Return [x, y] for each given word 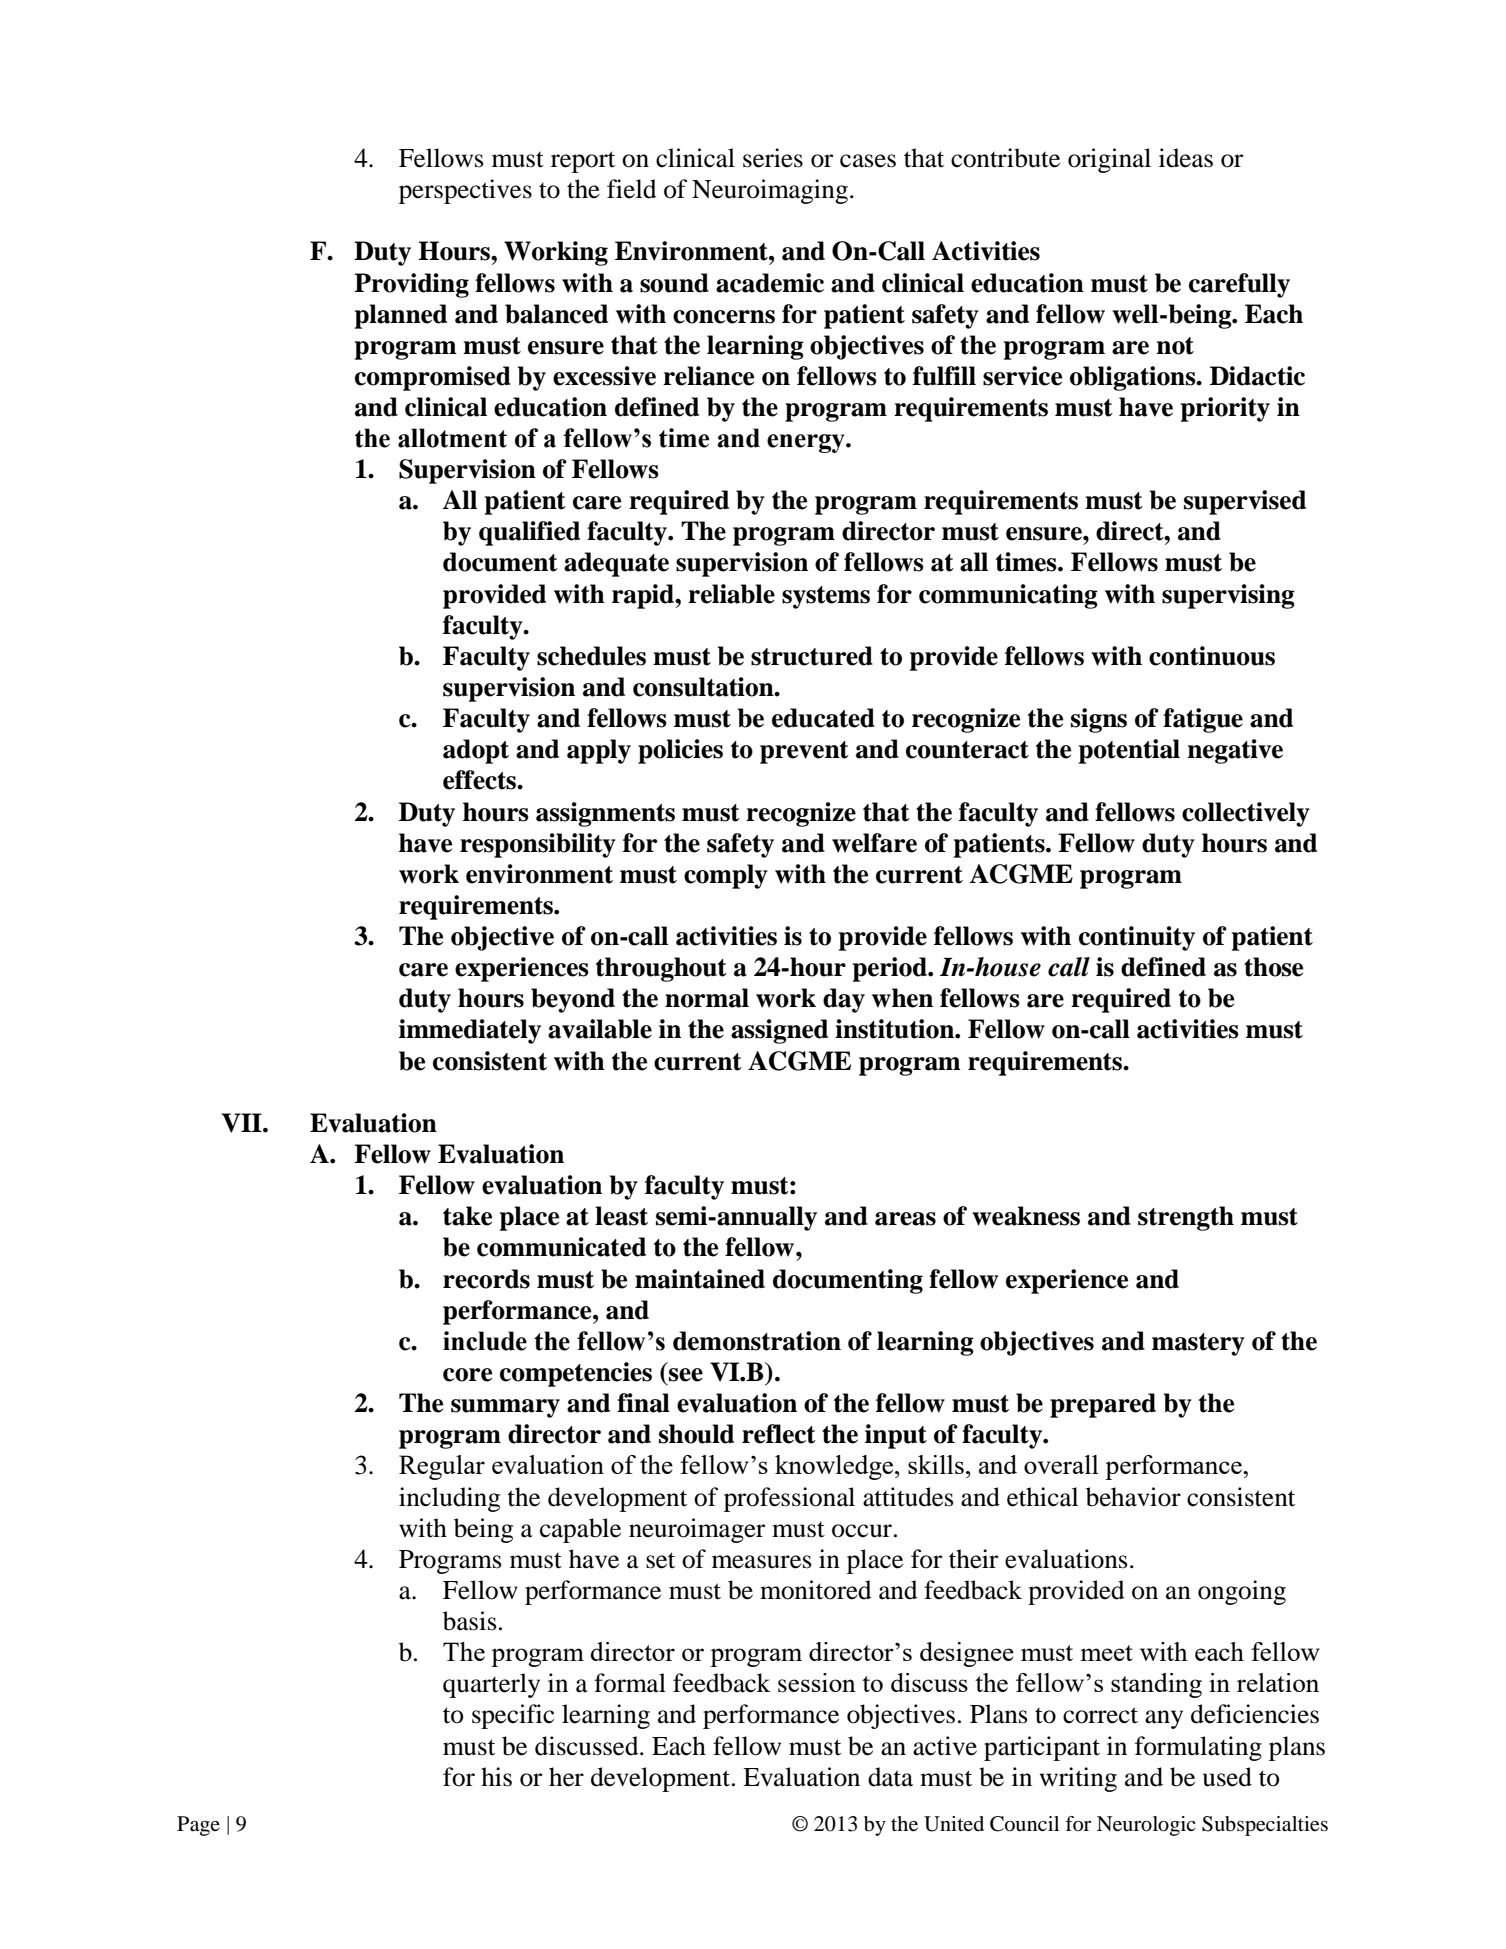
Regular [442, 1467]
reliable [731, 594]
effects [480, 780]
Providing [411, 285]
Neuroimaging [770, 191]
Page [198, 1826]
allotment [452, 438]
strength [1186, 1218]
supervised [1245, 502]
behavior [1133, 1497]
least [621, 1216]
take [467, 1216]
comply [726, 876]
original [1109, 160]
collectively [1246, 814]
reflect [779, 1434]
